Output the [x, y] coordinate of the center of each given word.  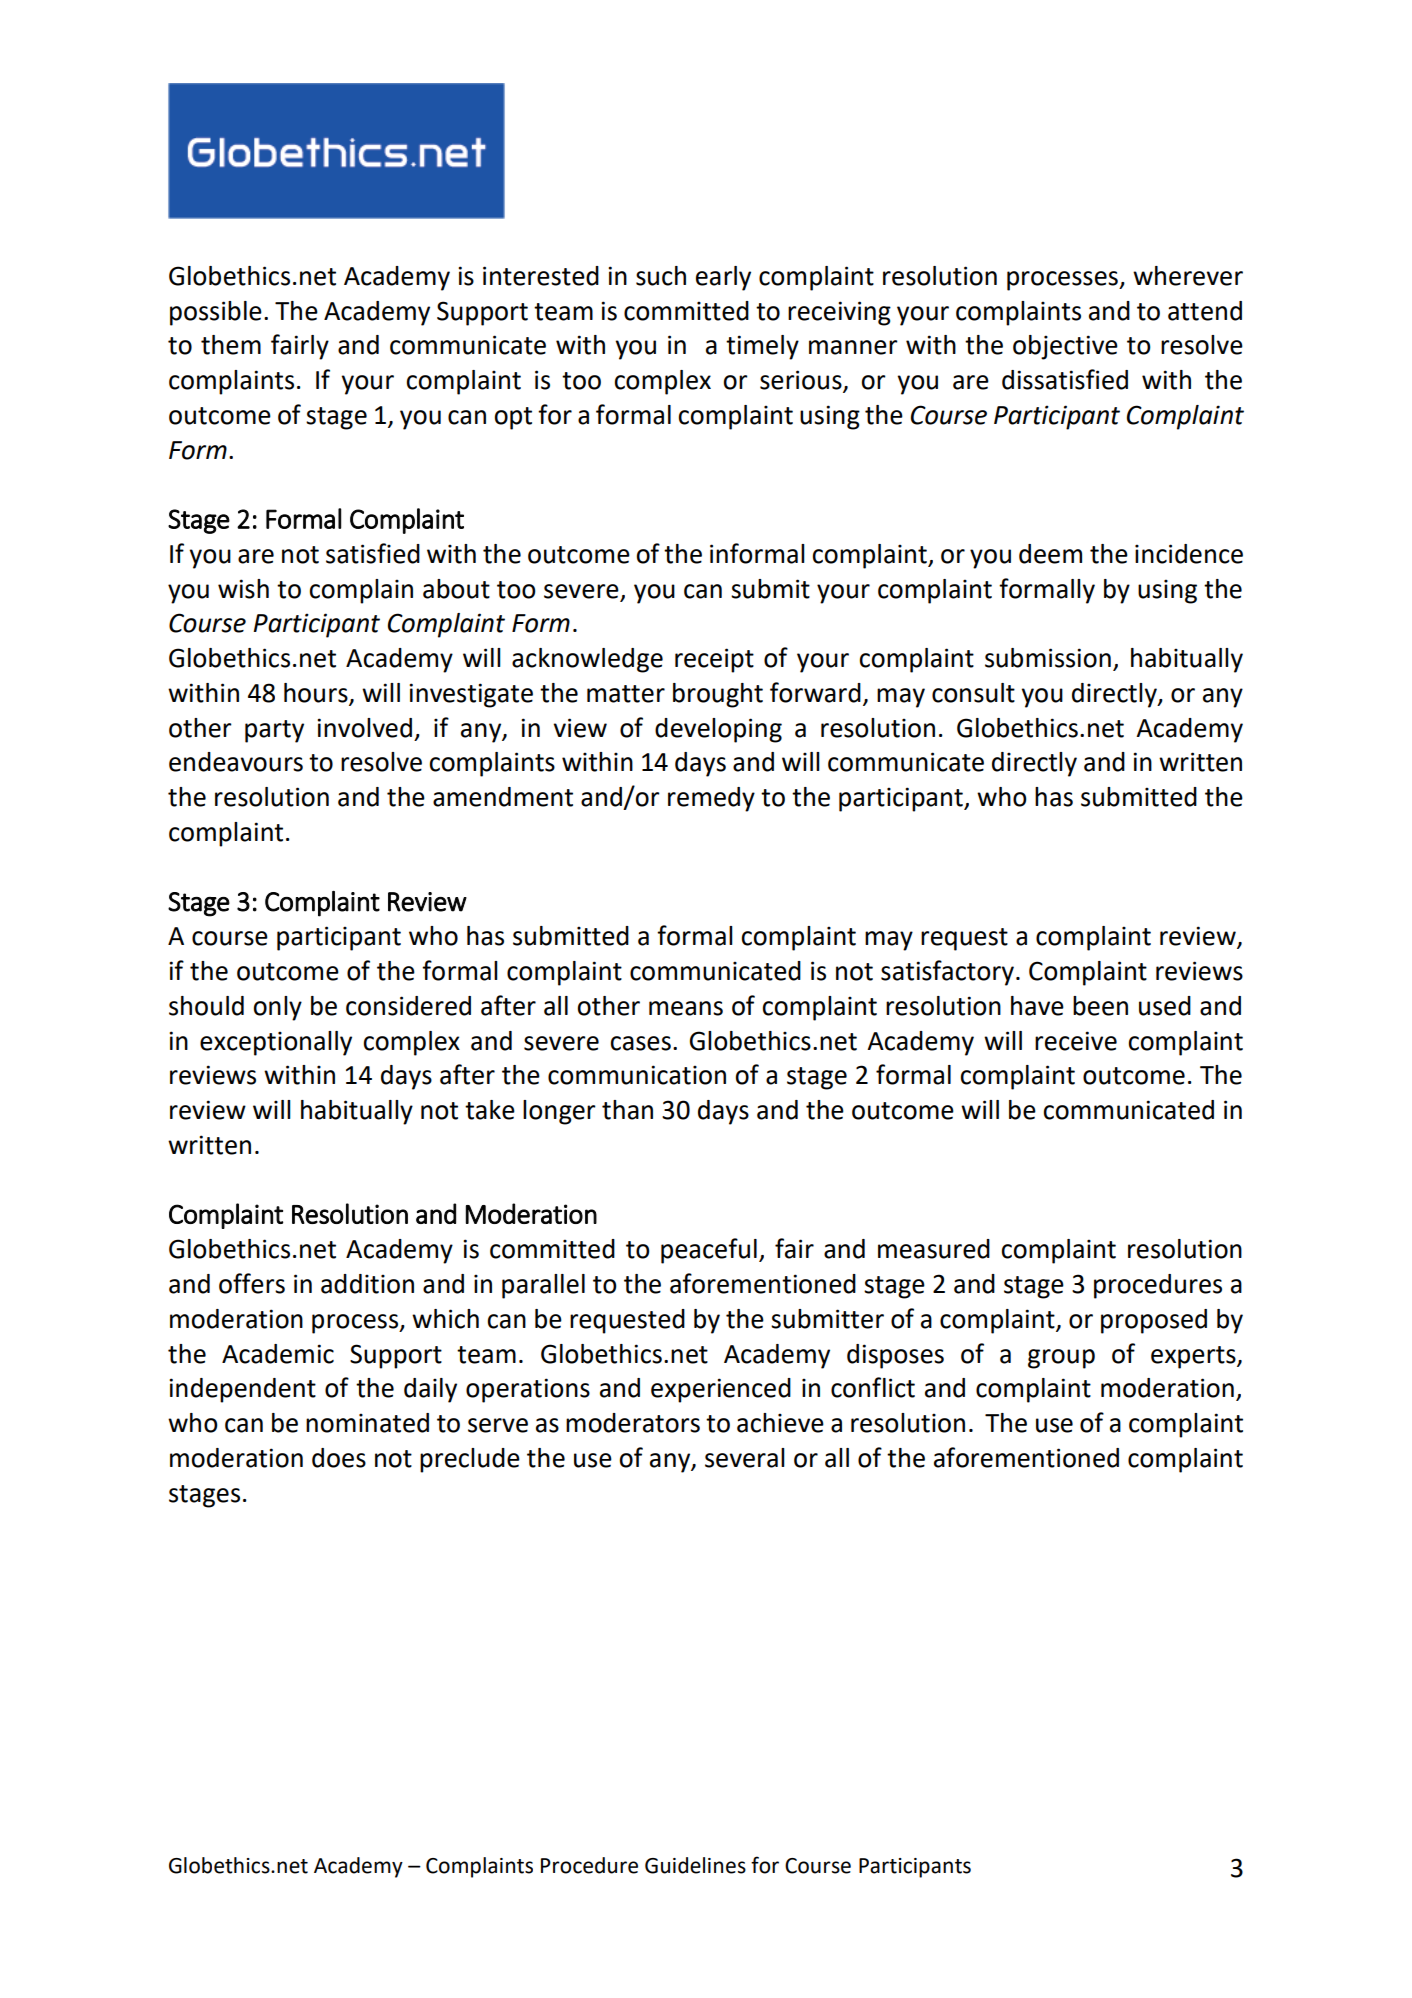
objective [1065, 347]
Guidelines [695, 1865]
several [745, 1458]
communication [637, 1075]
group [1061, 1359]
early [723, 278]
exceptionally [276, 1043]
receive [1076, 1041]
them [231, 345]
